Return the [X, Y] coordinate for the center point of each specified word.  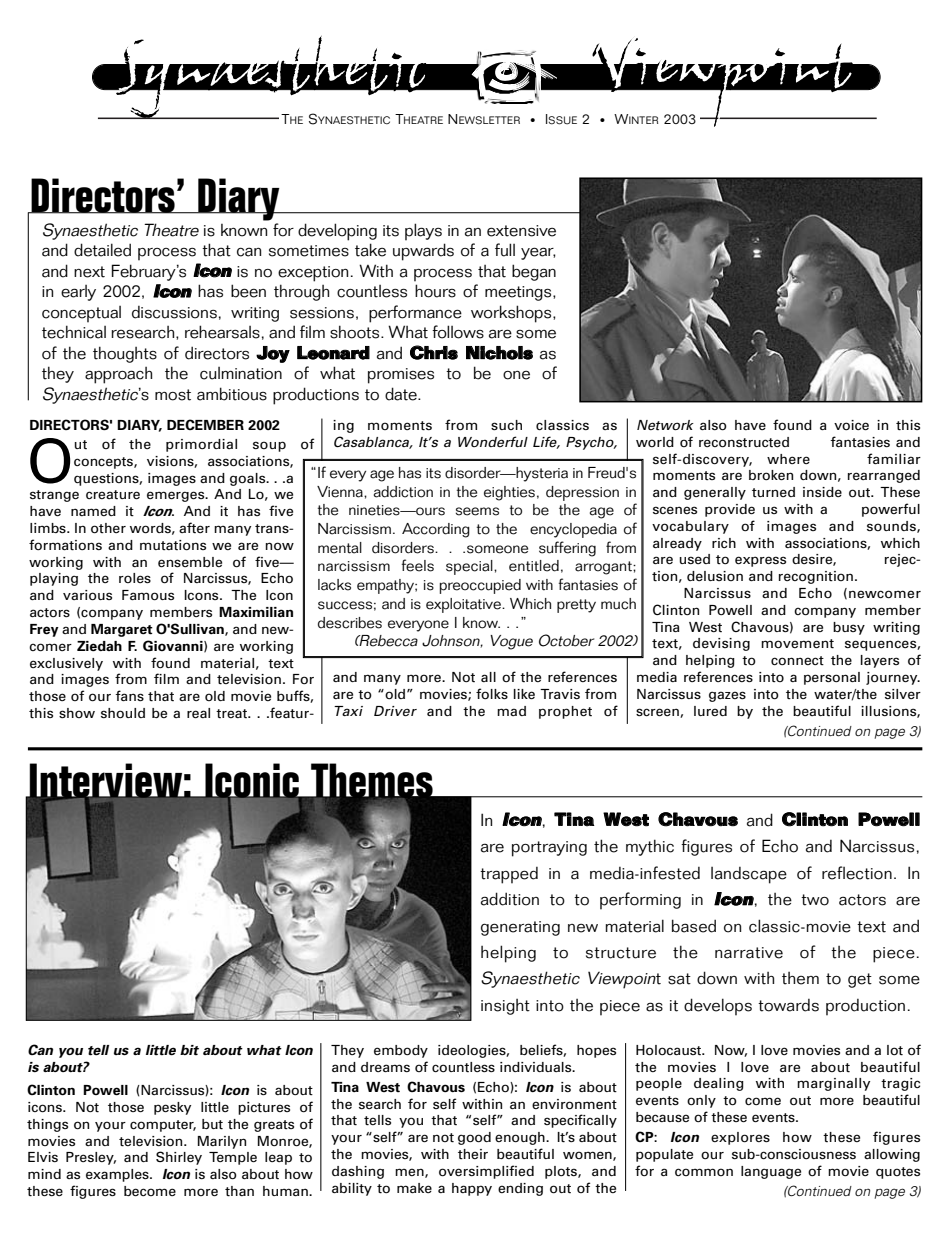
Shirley [179, 1158]
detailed [102, 250]
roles [135, 578]
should [123, 713]
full [505, 250]
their [473, 1154]
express [760, 561]
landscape [749, 875]
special [470, 567]
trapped [509, 875]
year [538, 253]
